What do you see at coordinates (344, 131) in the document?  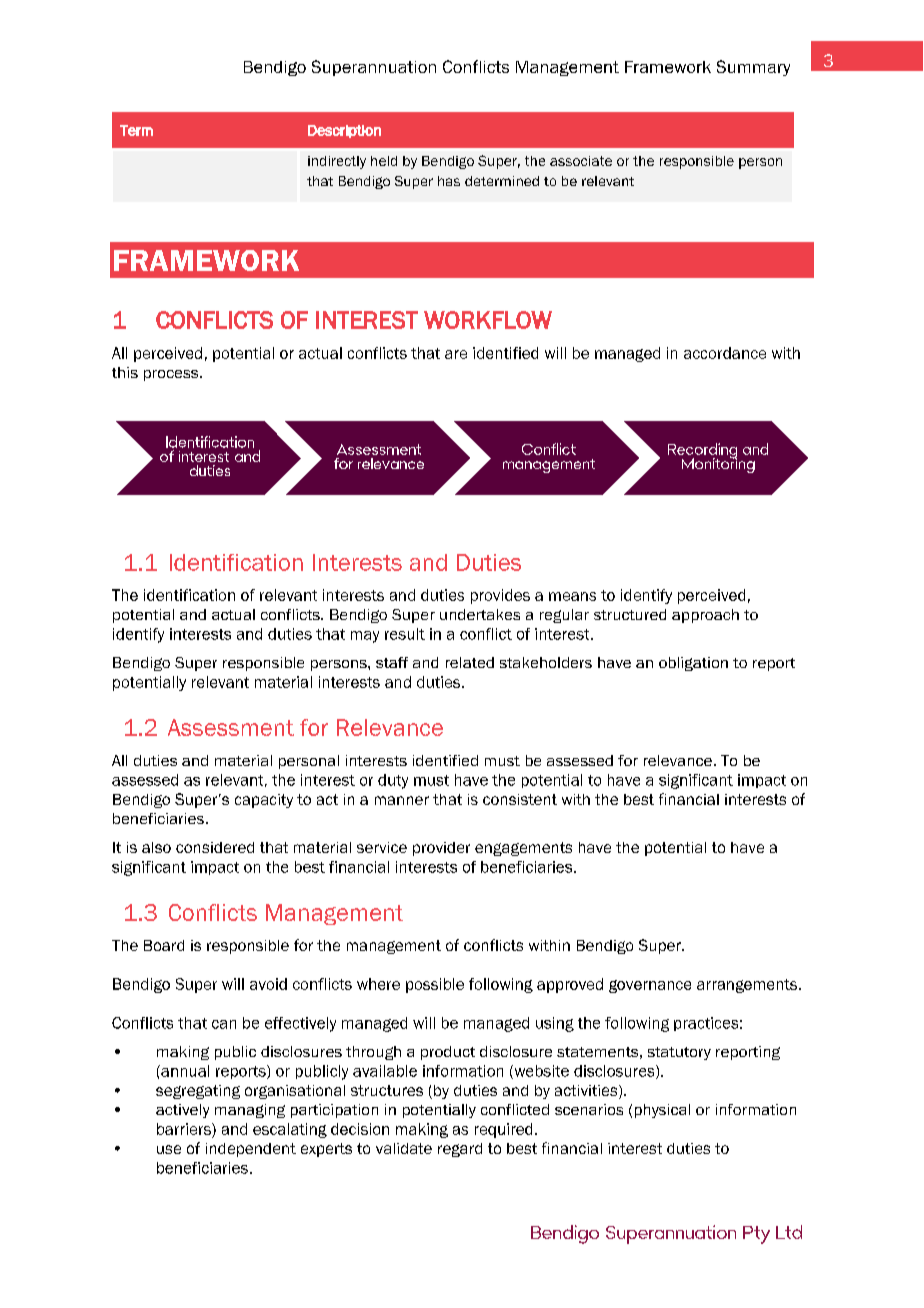 I see `Description` at bounding box center [344, 131].
